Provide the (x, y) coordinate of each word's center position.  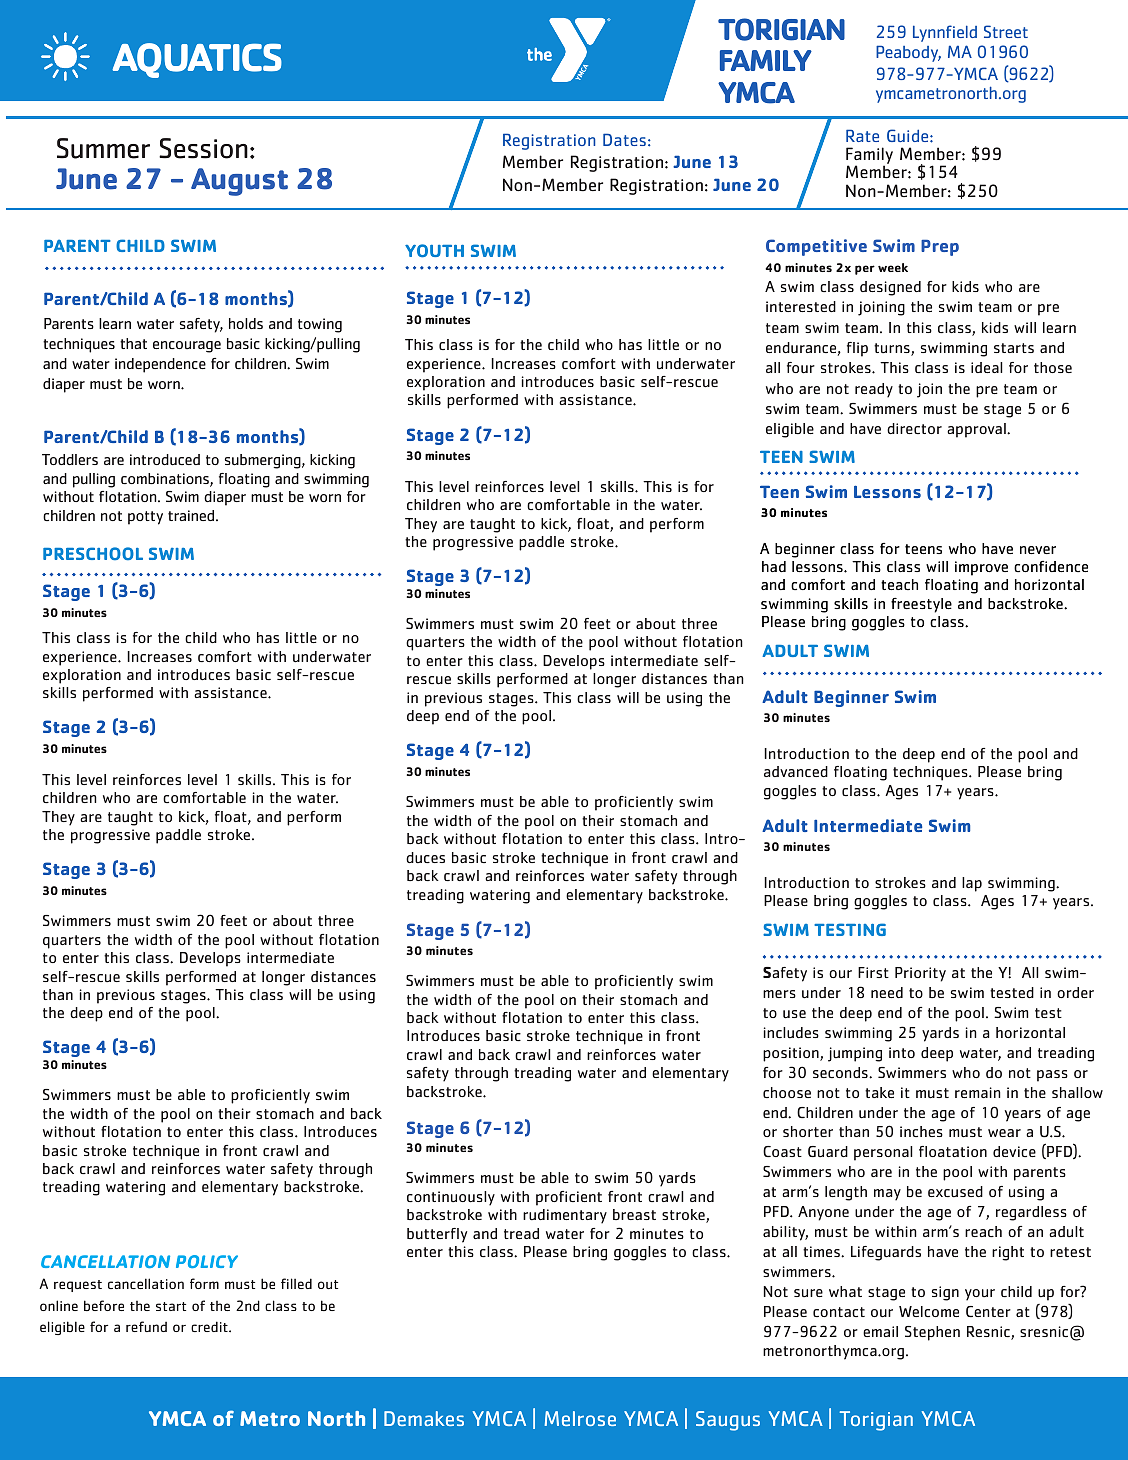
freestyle (921, 605)
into (902, 1052)
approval (977, 430)
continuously (451, 1198)
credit (210, 1326)
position (792, 1054)
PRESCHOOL (93, 553)
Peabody (908, 53)
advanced (796, 771)
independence (160, 365)
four (801, 368)
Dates (624, 139)
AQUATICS (197, 60)
